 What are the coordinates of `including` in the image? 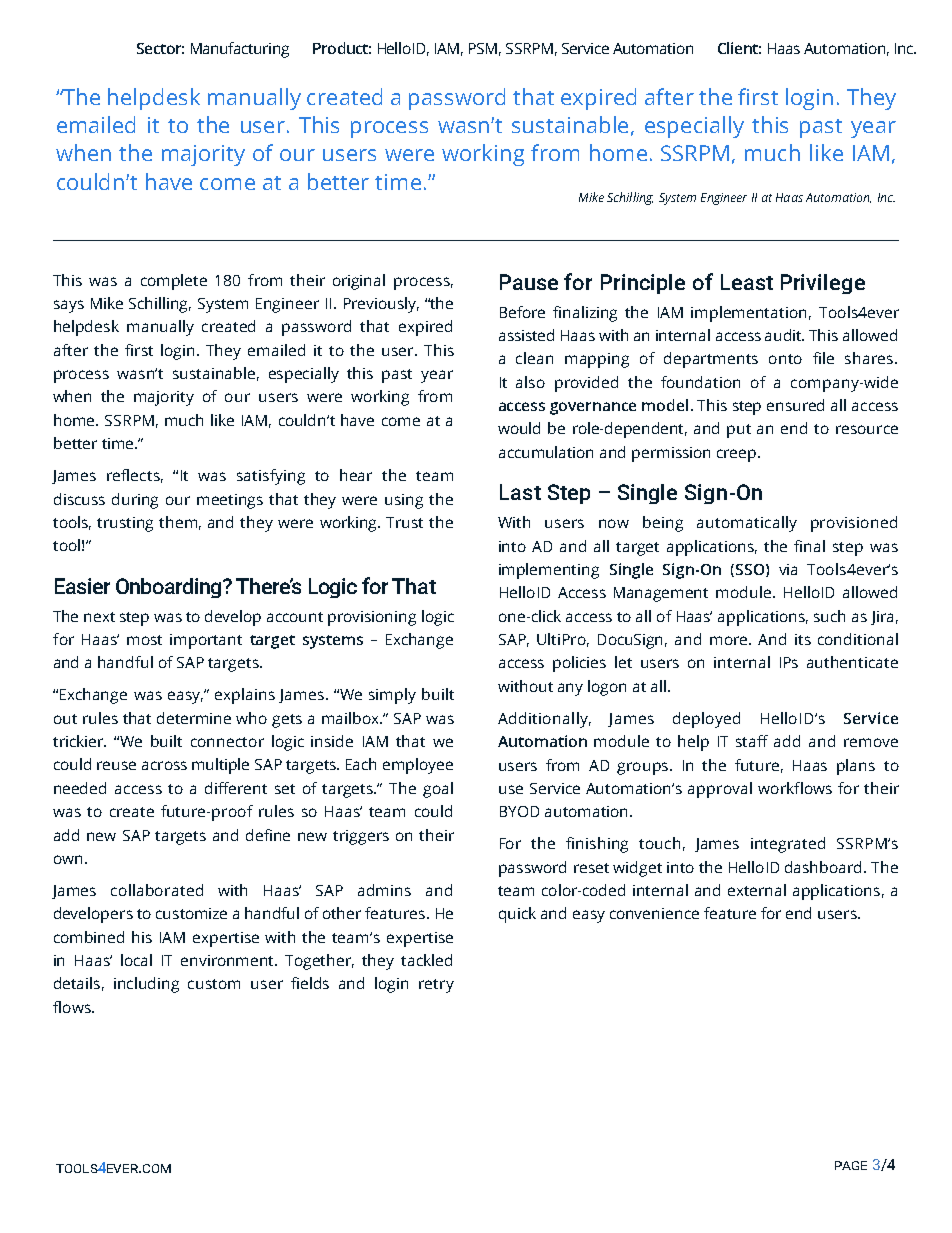 It's located at (146, 985).
